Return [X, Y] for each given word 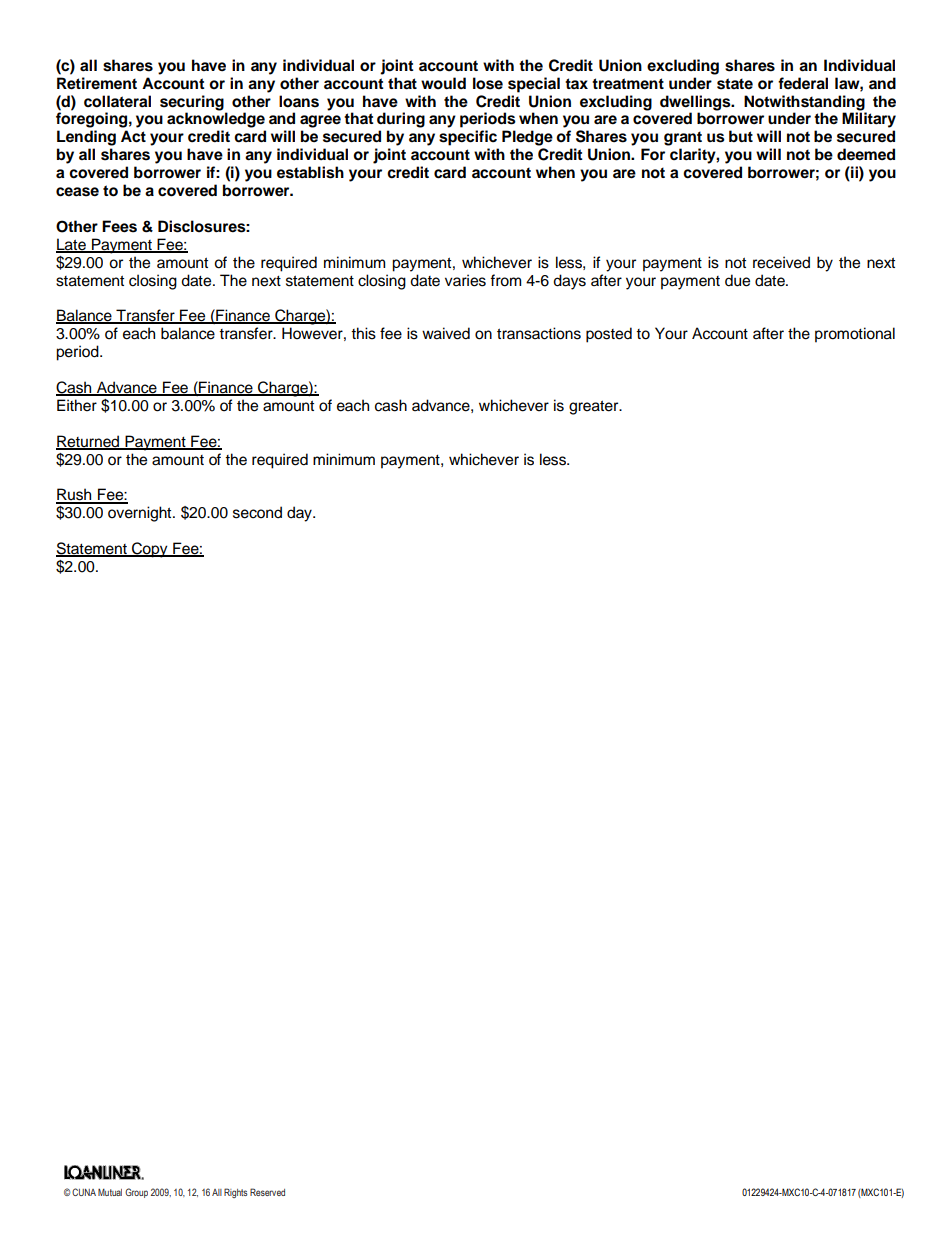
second [257, 512]
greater [595, 407]
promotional [855, 335]
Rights [236, 1193]
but [741, 136]
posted [609, 335]
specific [468, 138]
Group [136, 1193]
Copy [150, 550]
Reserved [267, 1192]
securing [192, 103]
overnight [141, 514]
